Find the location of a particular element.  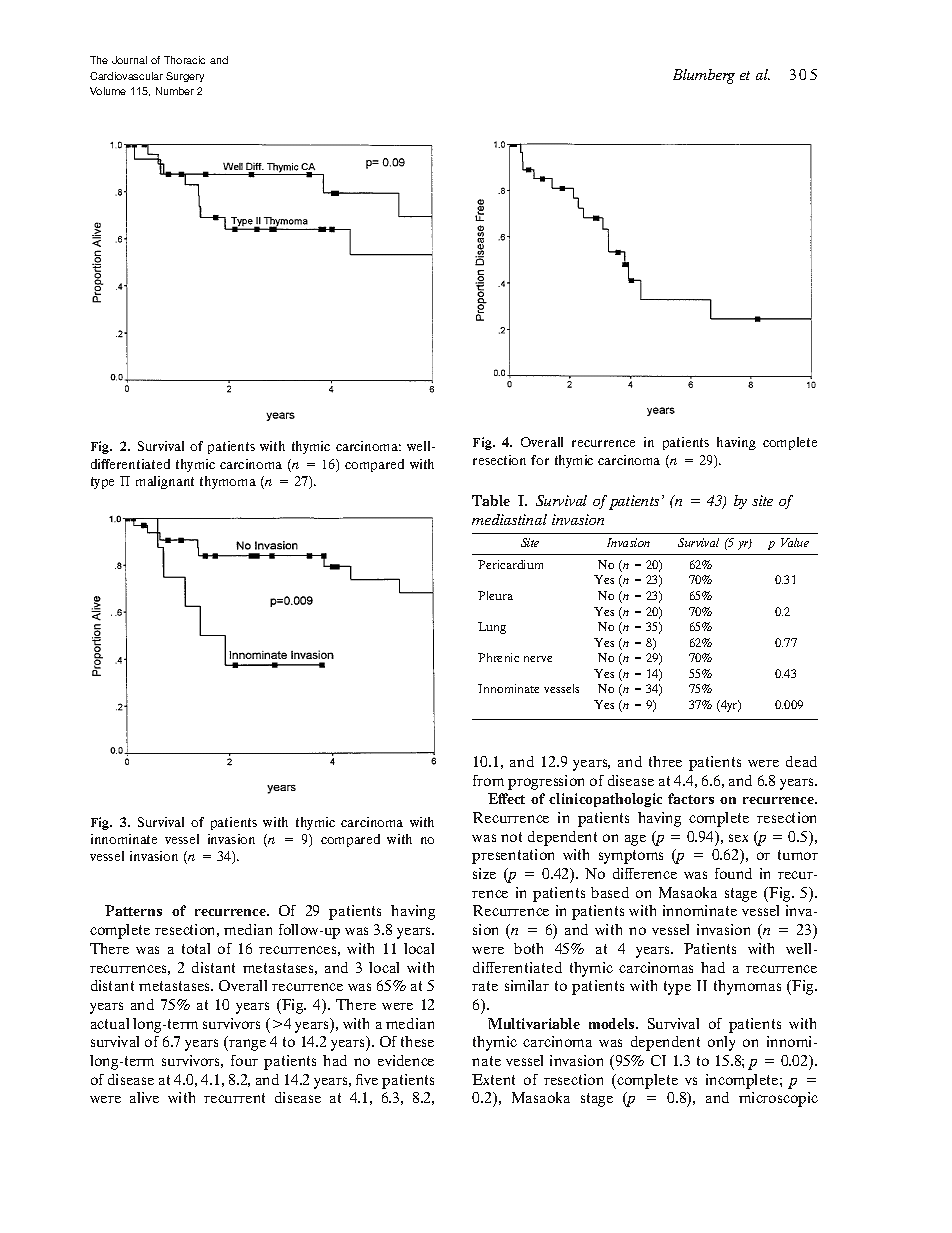

four is located at coordinates (244, 1060).
